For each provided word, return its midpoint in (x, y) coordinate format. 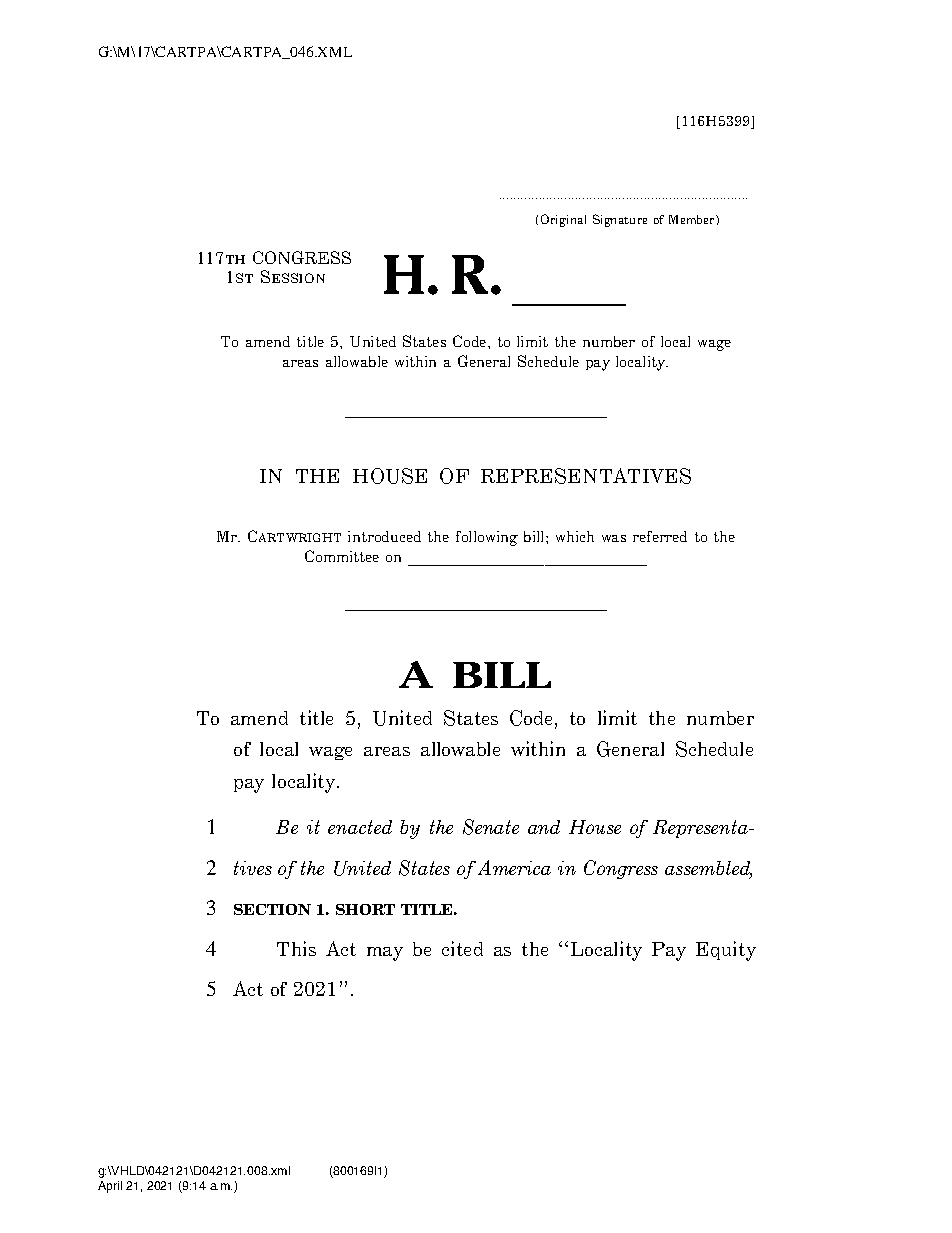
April (110, 1187)
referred (660, 536)
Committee (342, 556)
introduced (384, 536)
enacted (360, 827)
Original (563, 220)
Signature (620, 220)
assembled (708, 869)
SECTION (272, 909)
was (614, 538)
